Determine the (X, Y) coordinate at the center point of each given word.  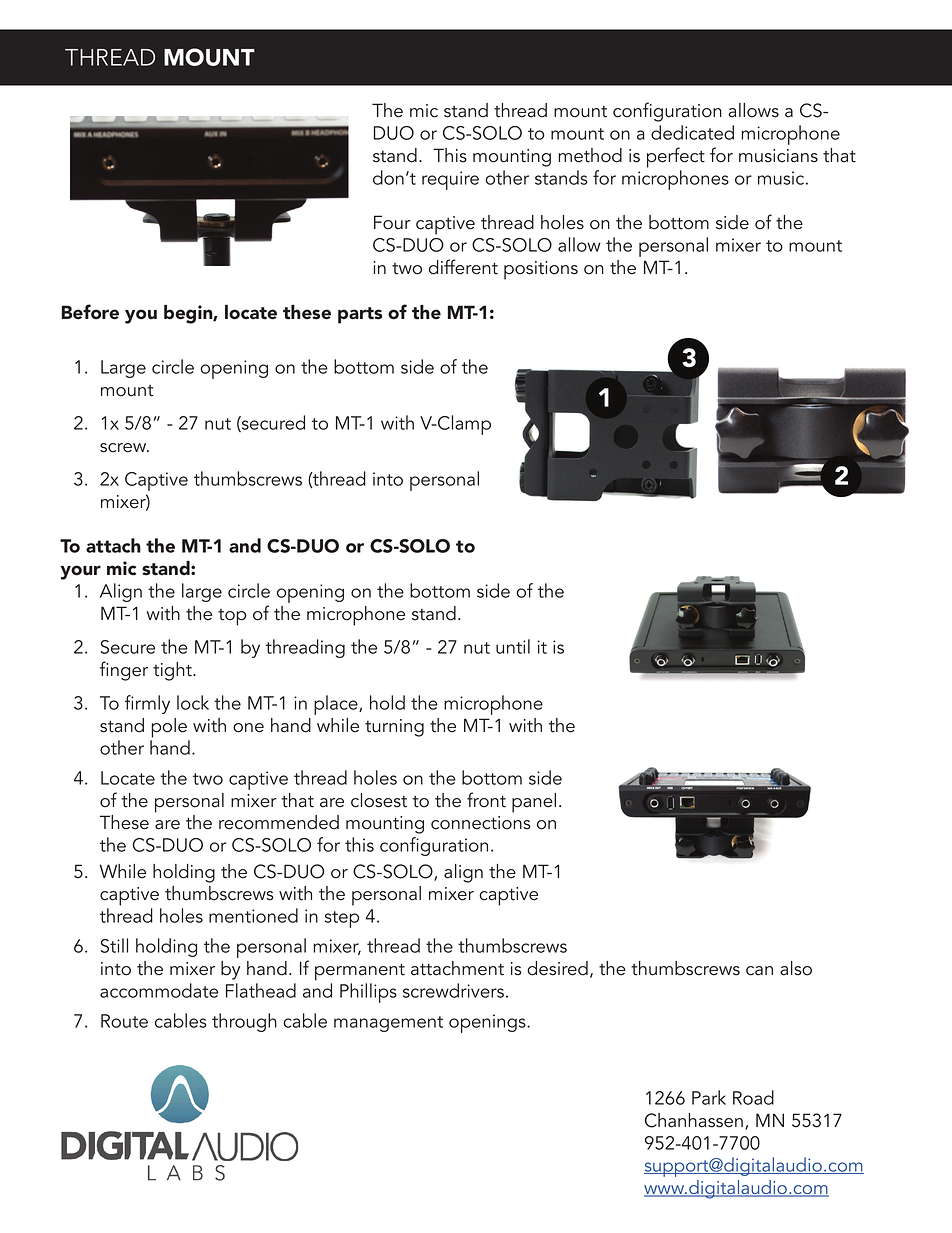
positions (541, 270)
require (450, 180)
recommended (279, 822)
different (463, 267)
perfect (676, 157)
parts (360, 315)
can (759, 971)
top (232, 617)
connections (481, 823)
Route (124, 1021)
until (513, 646)
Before (90, 312)
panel (534, 803)
